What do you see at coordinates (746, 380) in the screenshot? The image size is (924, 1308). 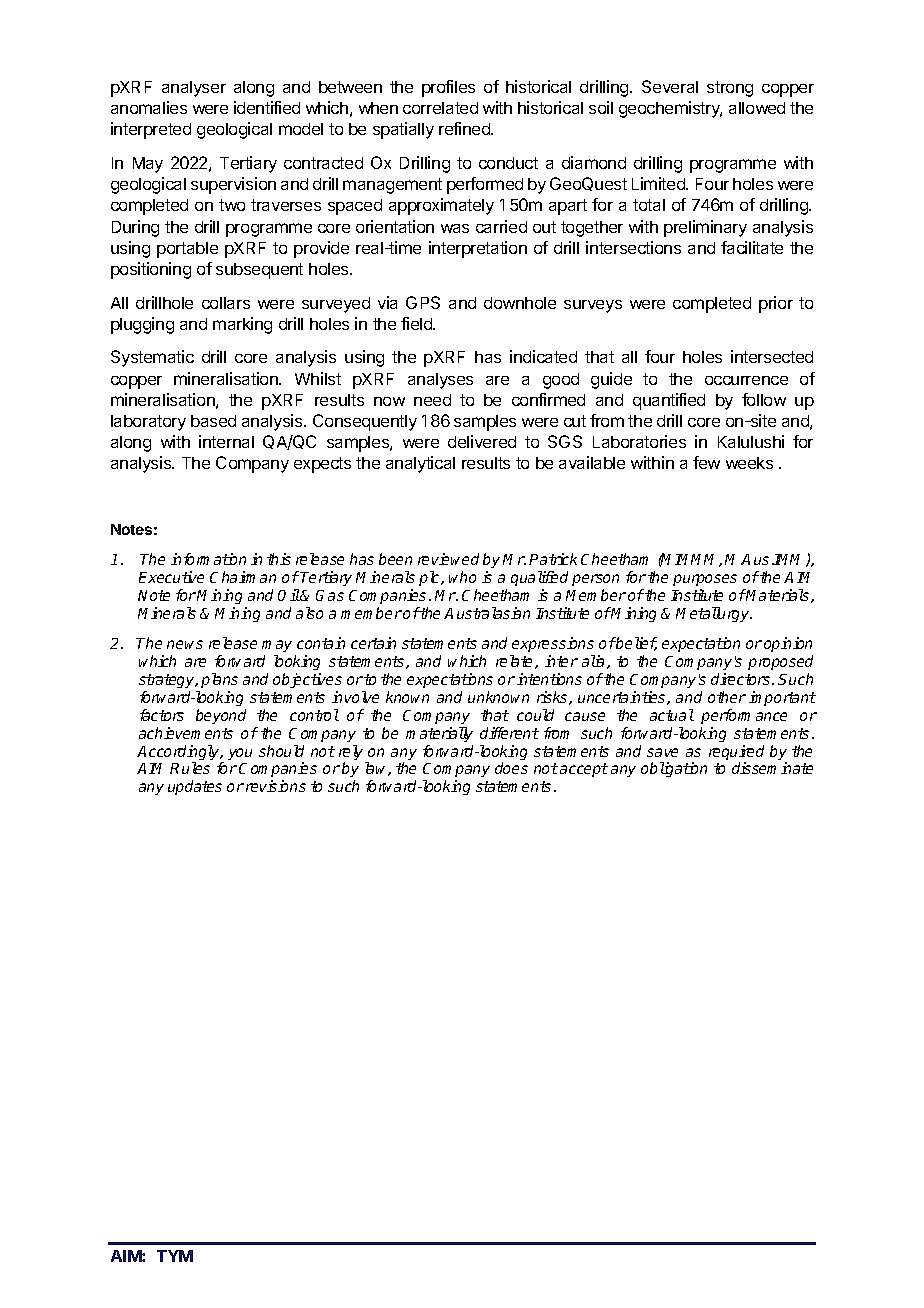 I see `occurrence` at bounding box center [746, 380].
